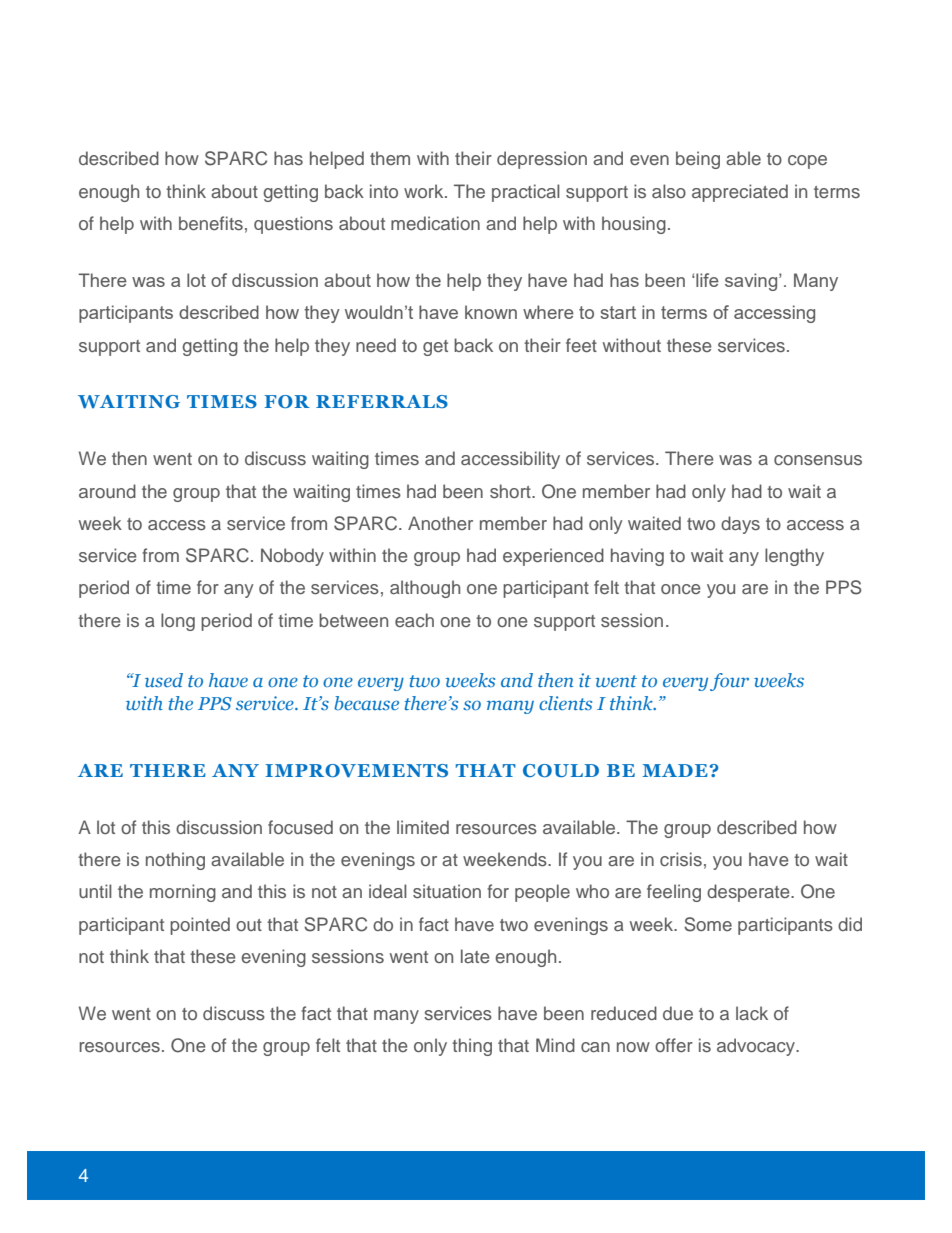 Image resolution: width=952 pixels, height=1233 pixels. What do you see at coordinates (681, 589) in the document?
I see `once` at bounding box center [681, 589].
